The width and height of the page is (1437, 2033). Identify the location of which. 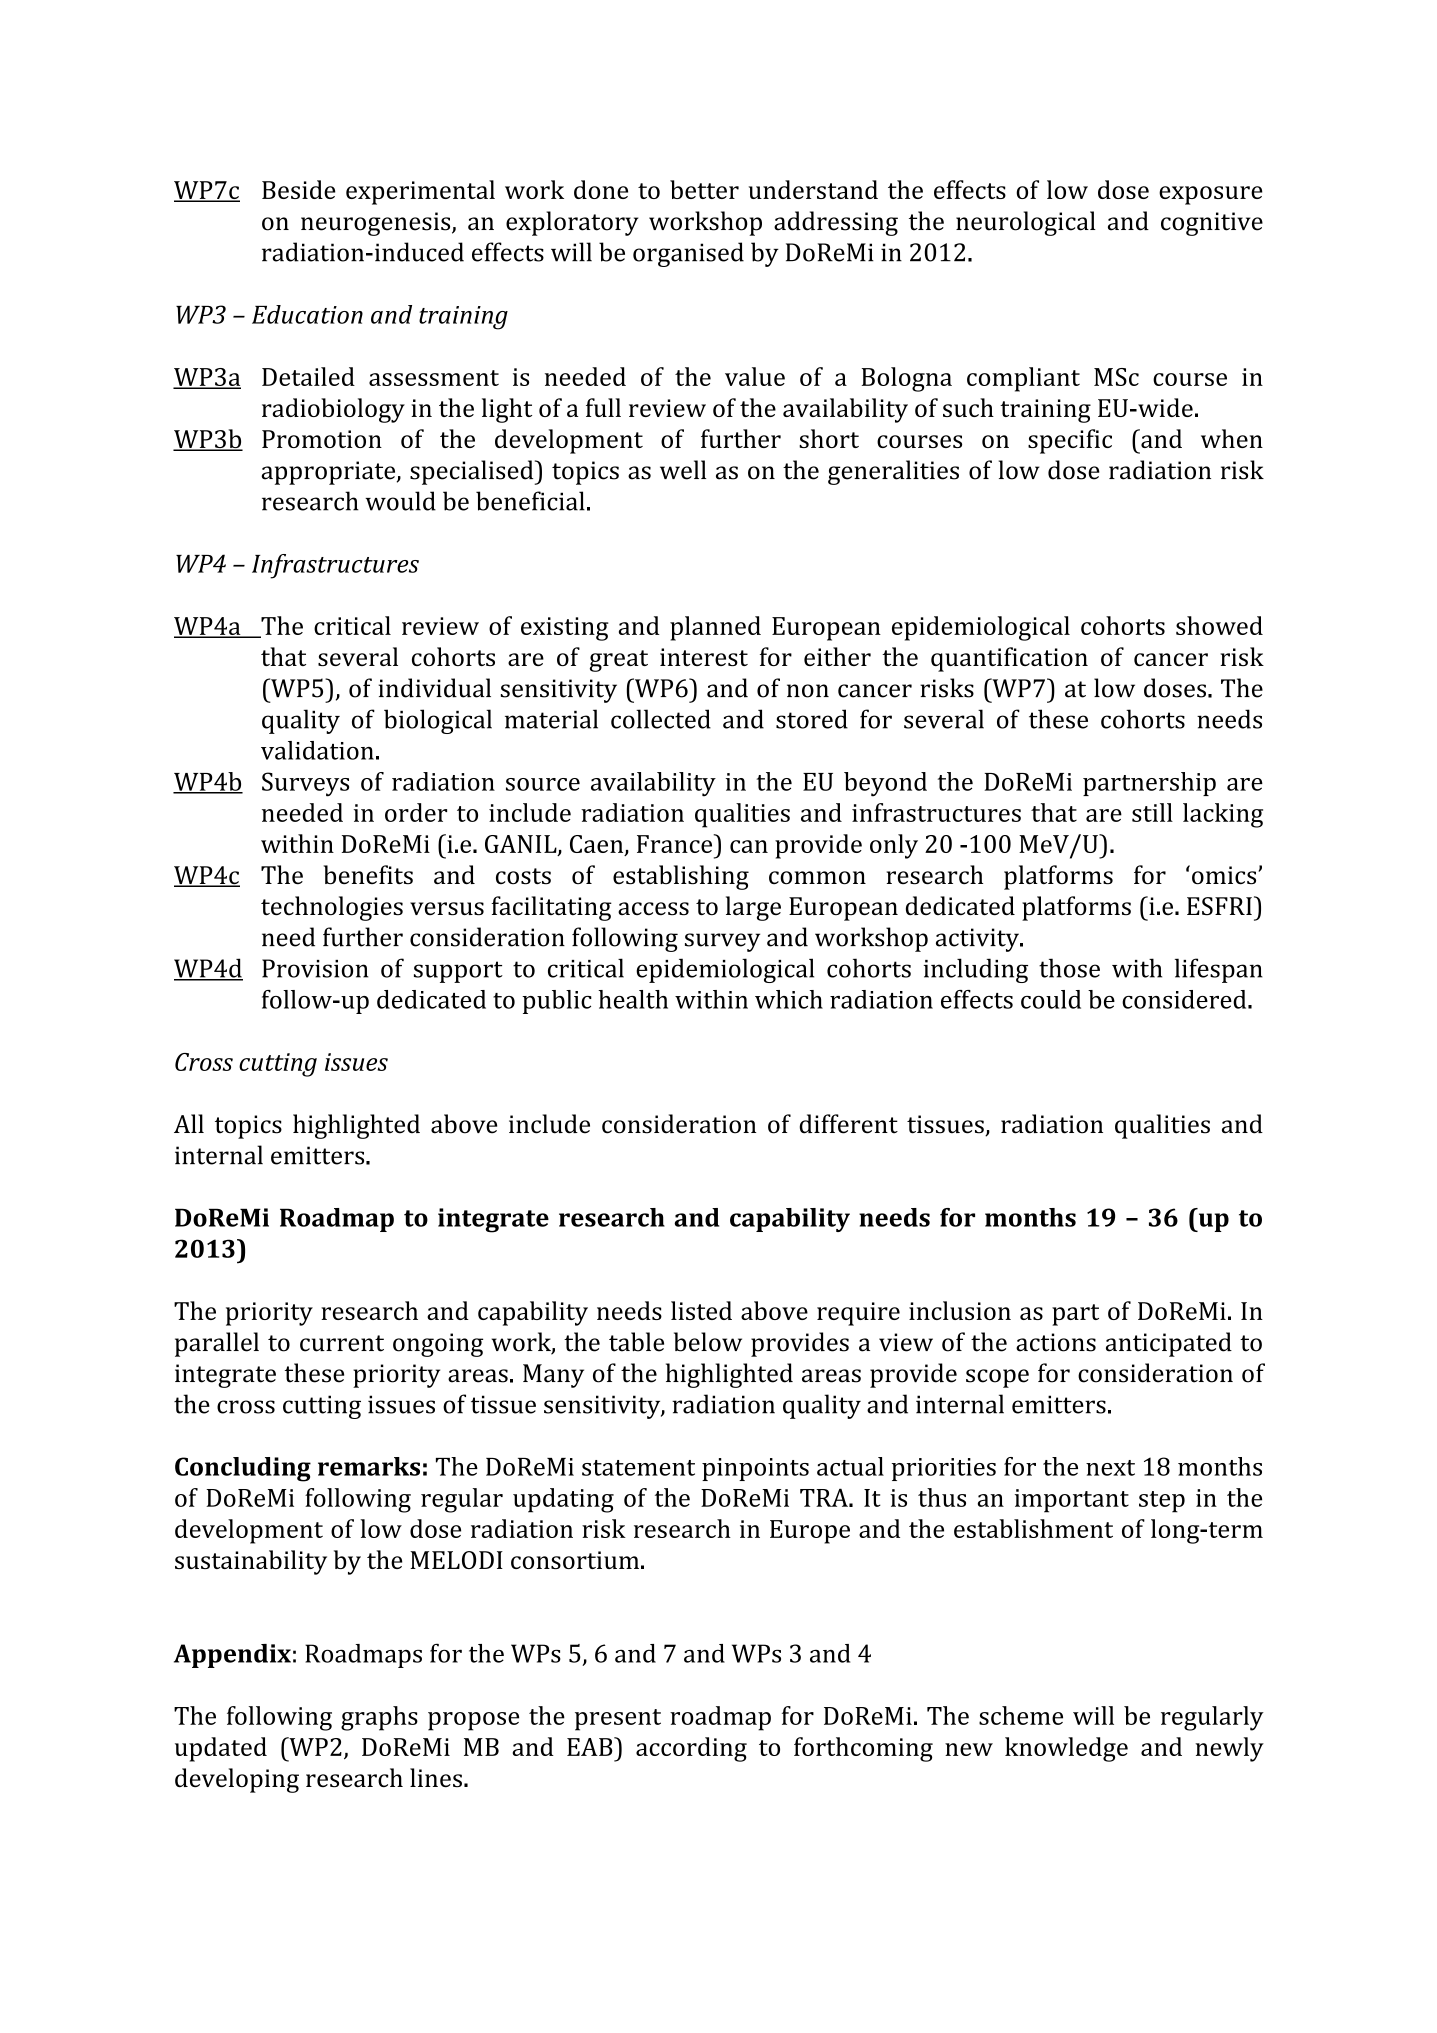
(789, 999).
